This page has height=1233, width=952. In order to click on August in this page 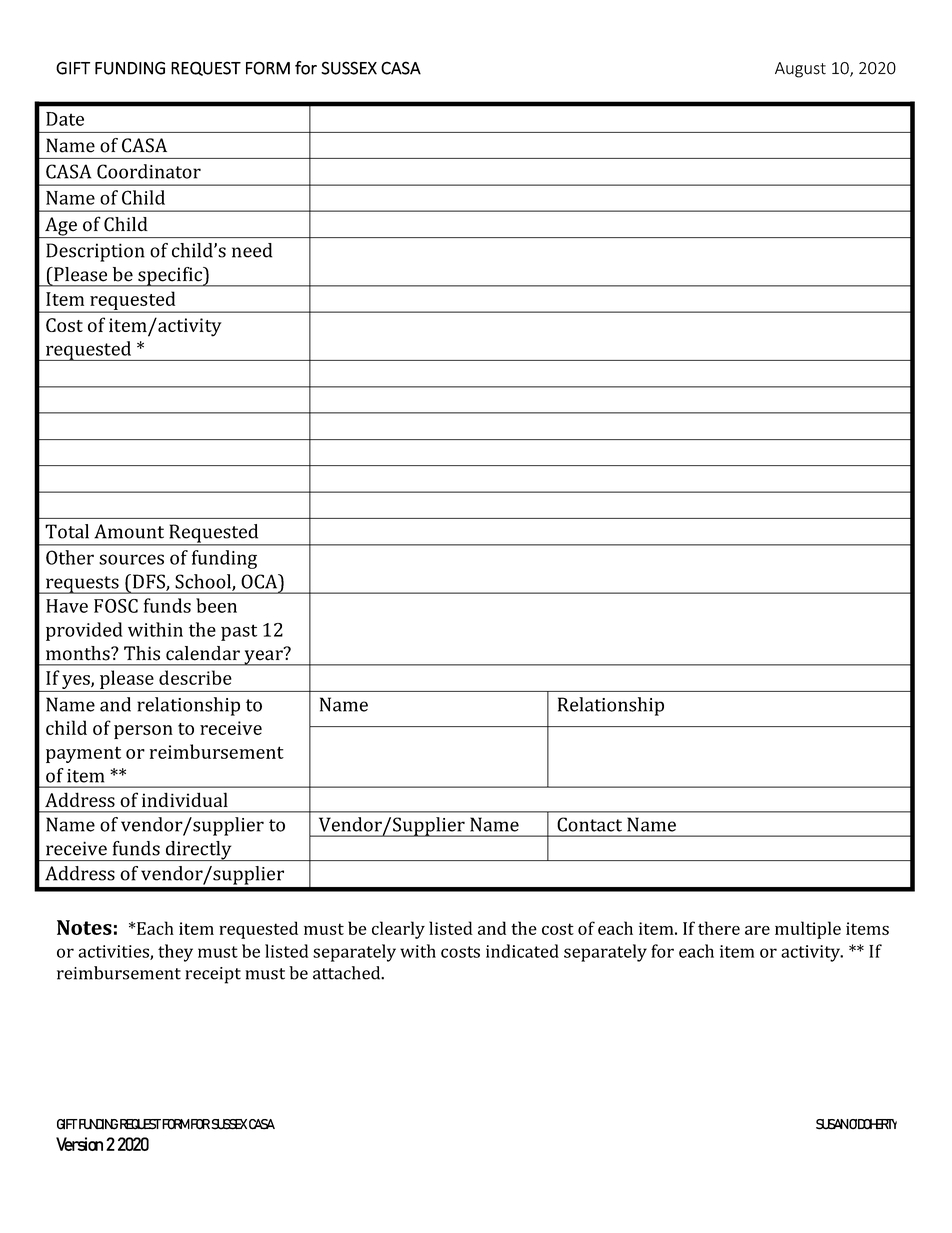, I will do `click(800, 70)`.
